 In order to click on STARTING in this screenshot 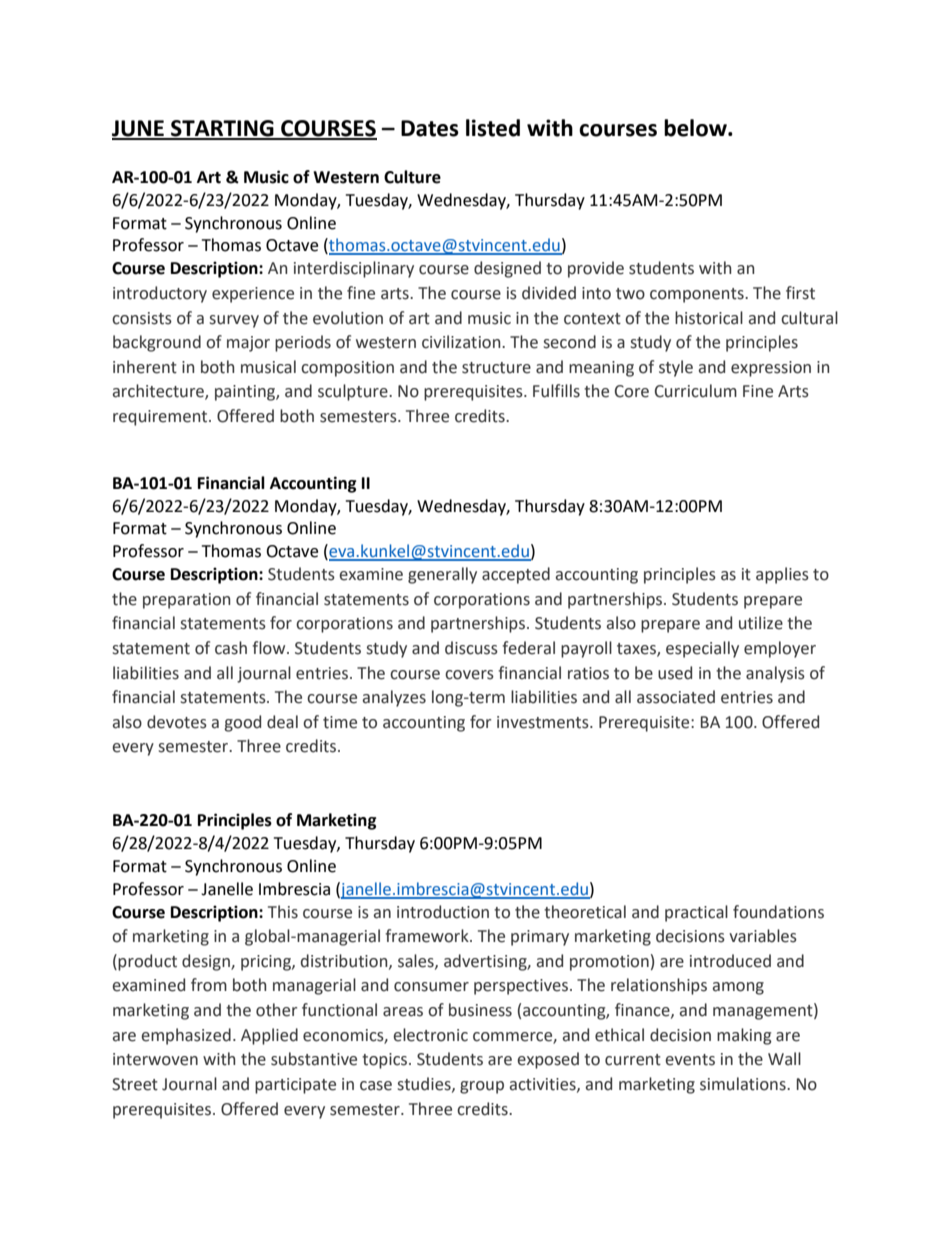, I will do `click(222, 129)`.
